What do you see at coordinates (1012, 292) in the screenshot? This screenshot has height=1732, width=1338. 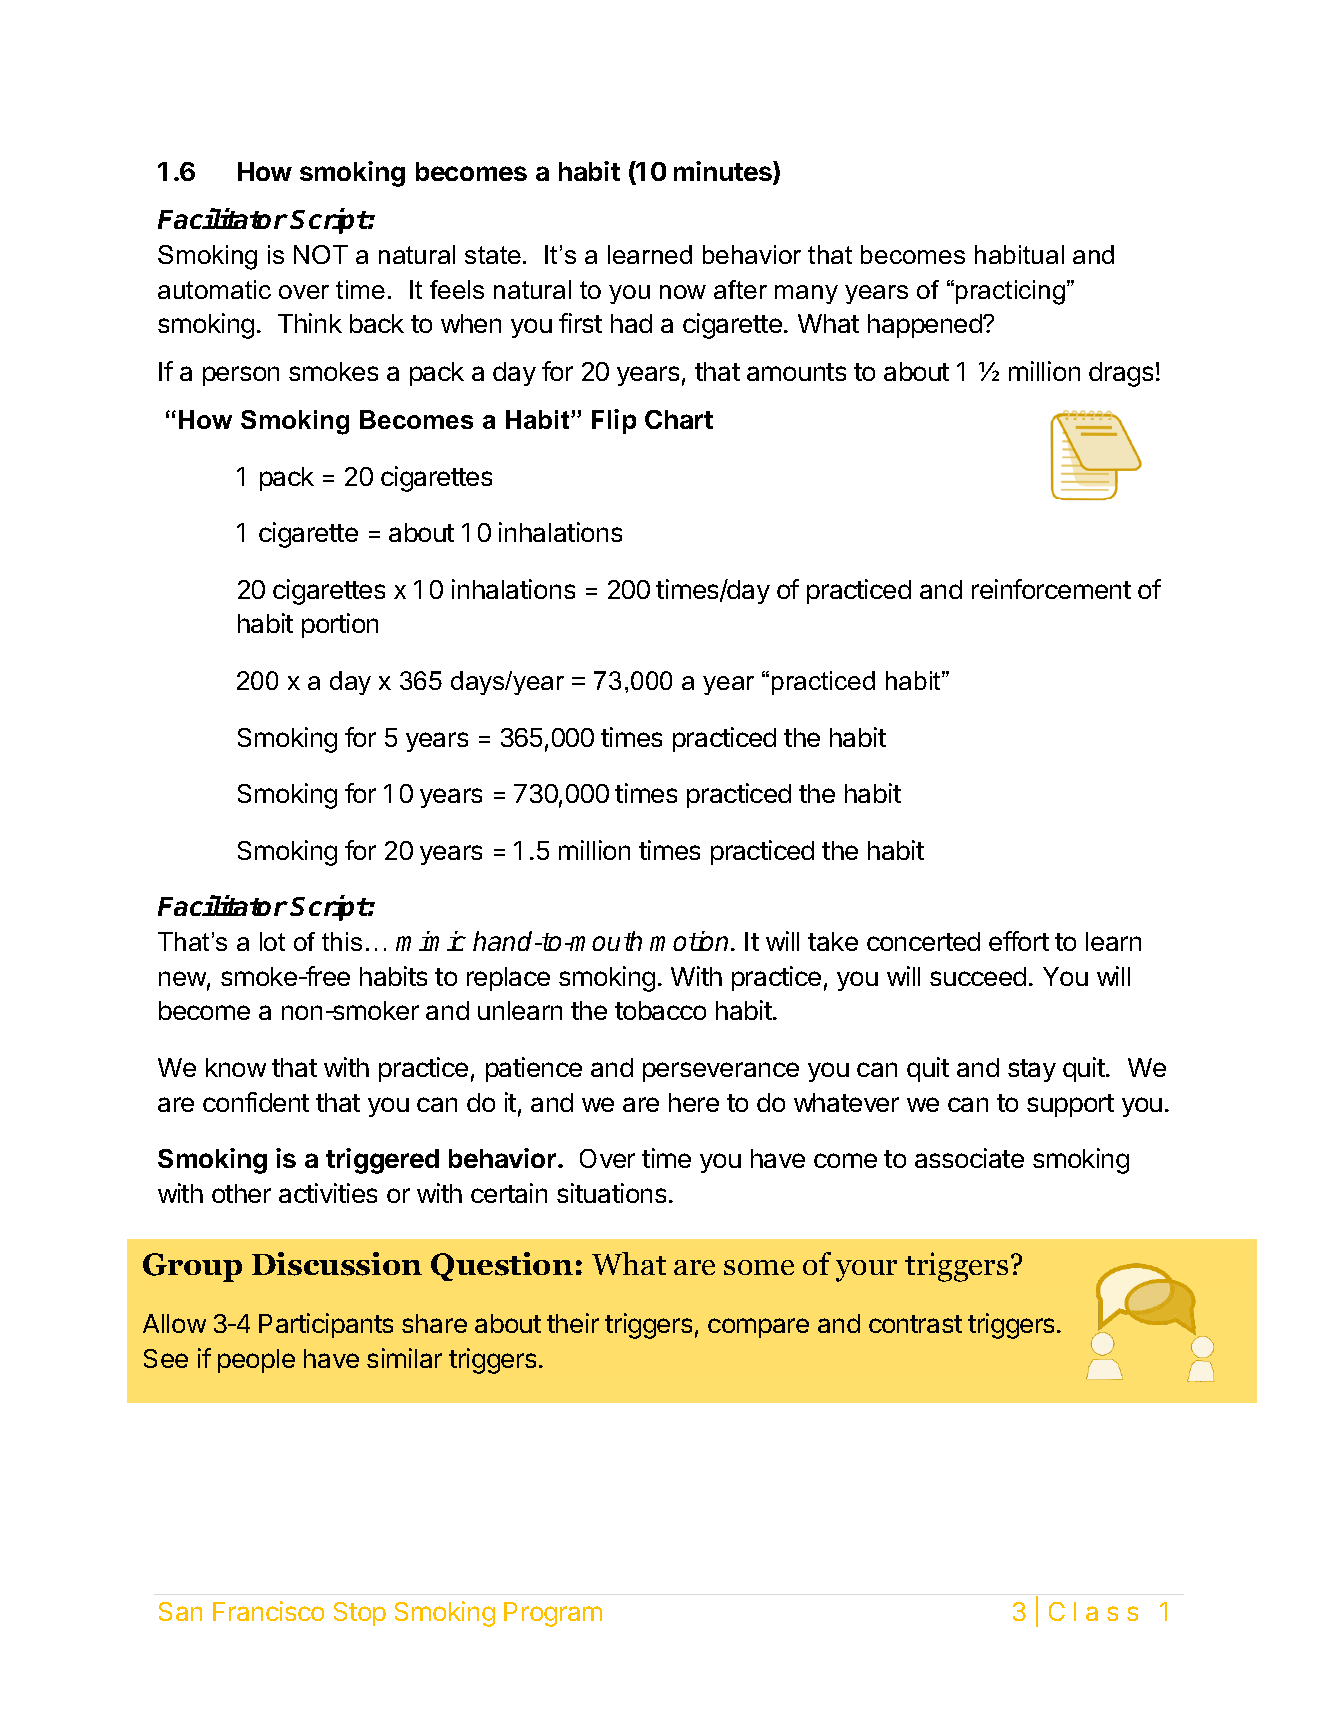 I see `practicing` at bounding box center [1012, 292].
